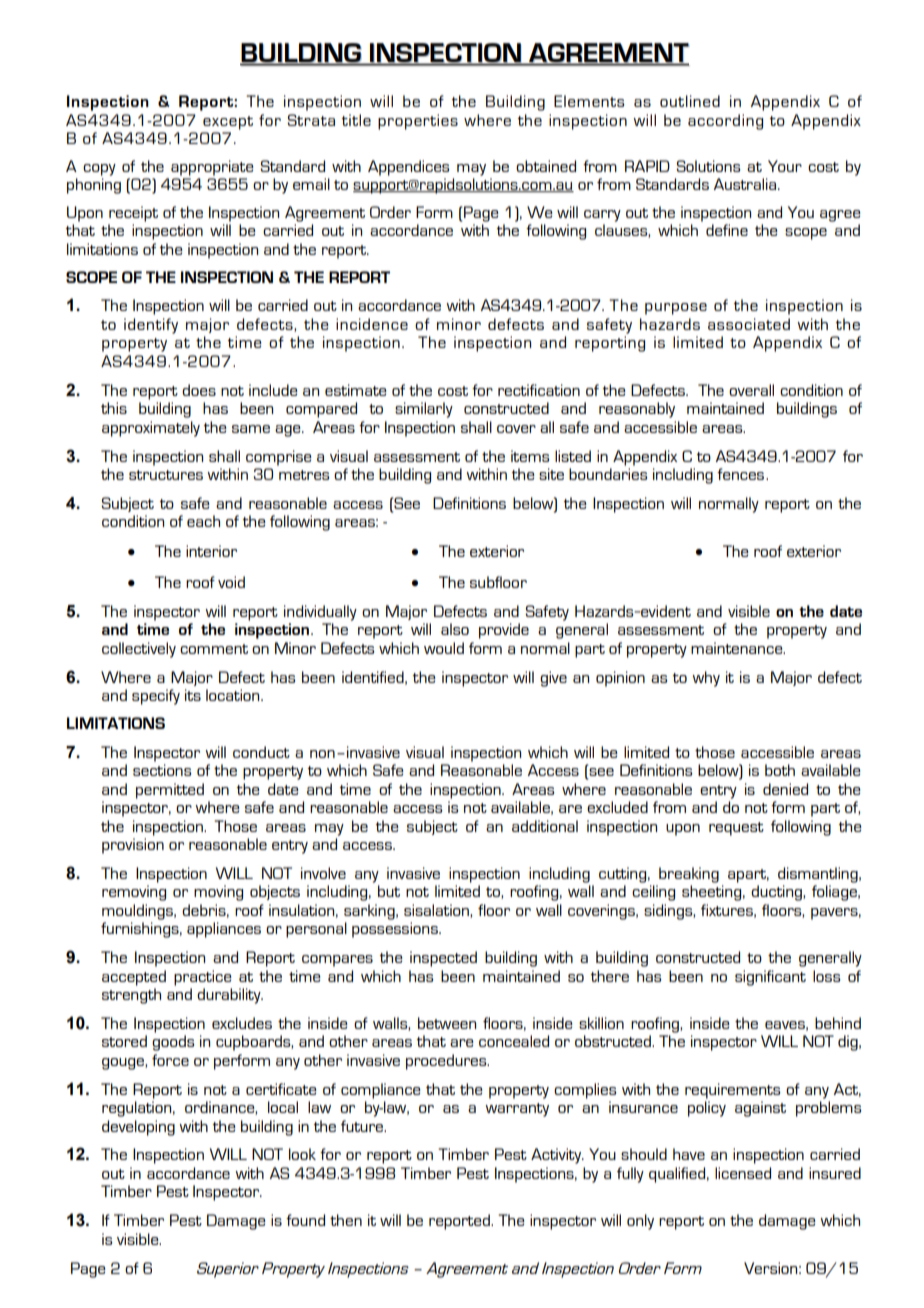 Image resolution: width=924 pixels, height=1308 pixels. What do you see at coordinates (162, 770) in the page?
I see `sections` at bounding box center [162, 770].
